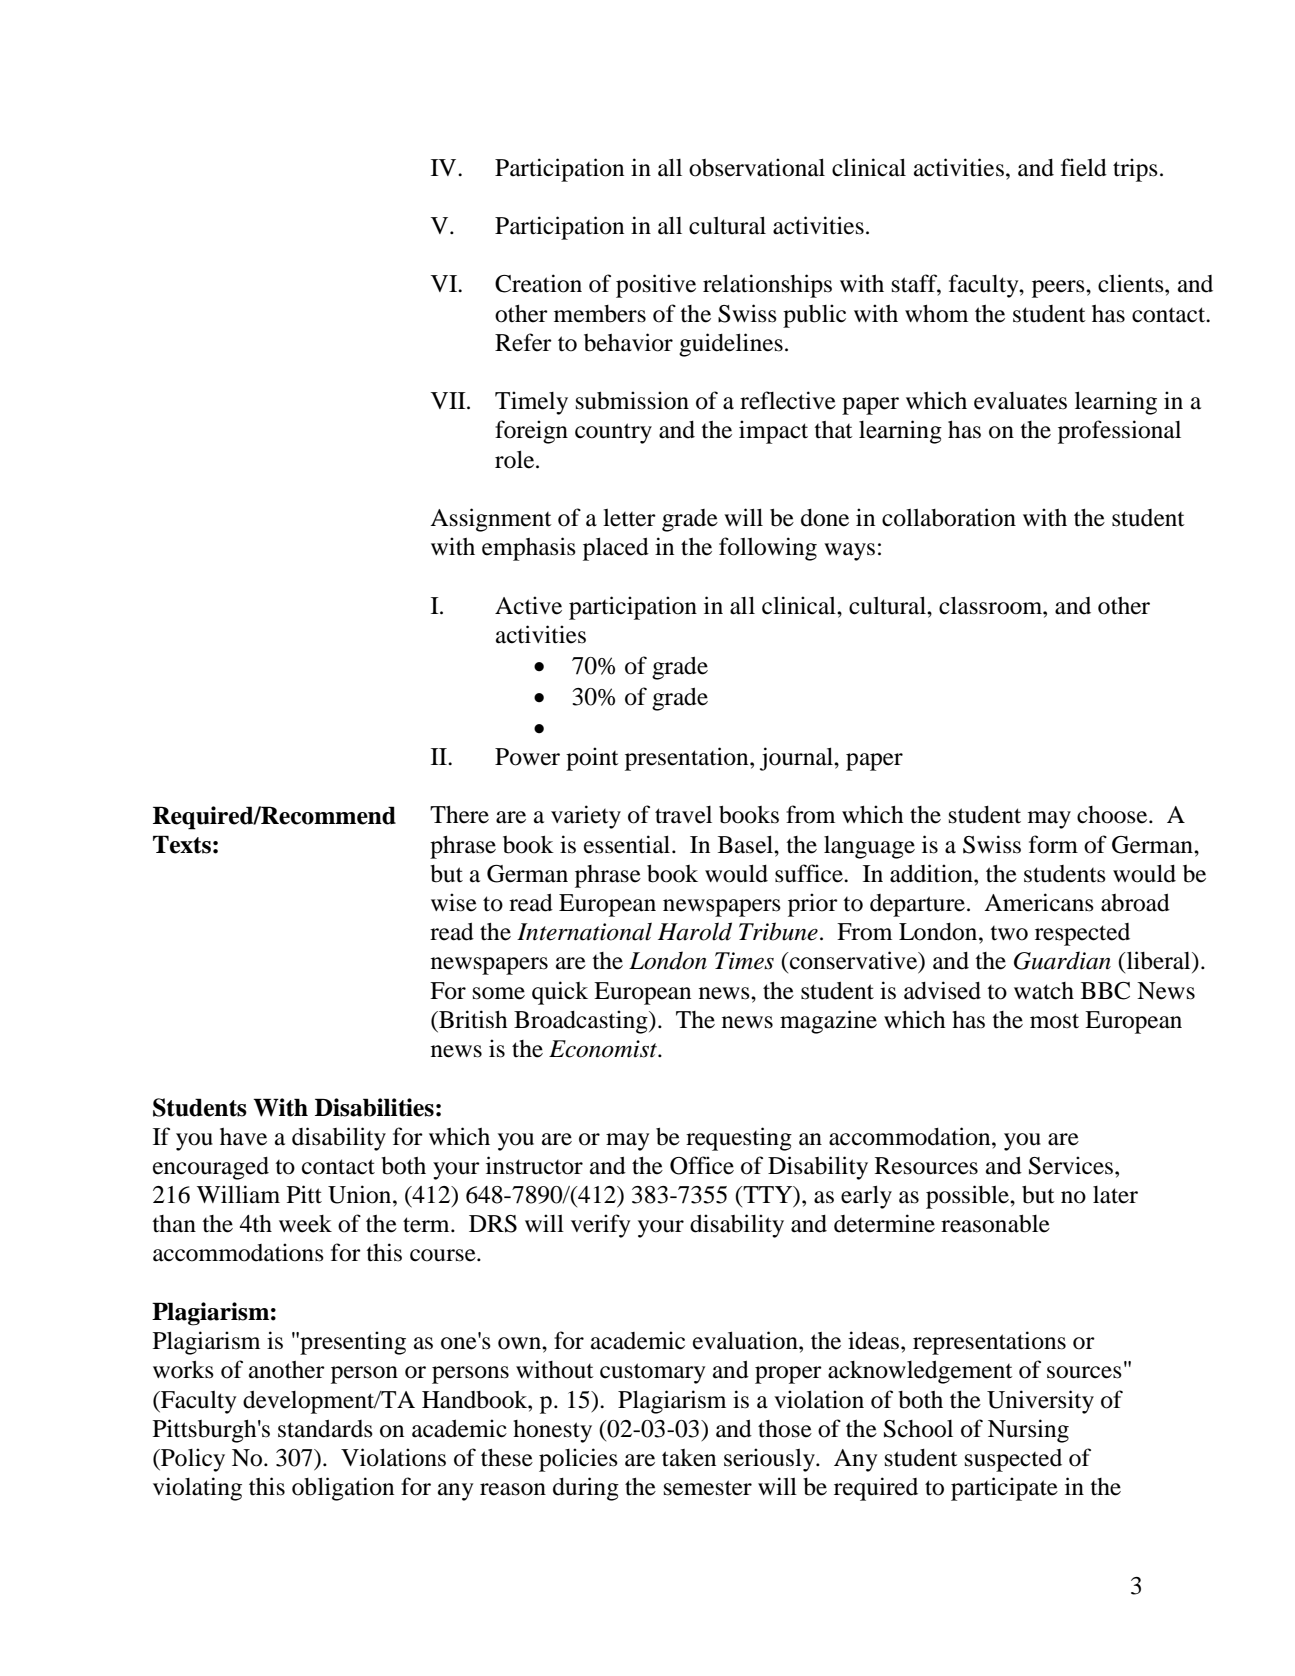 Image resolution: width=1295 pixels, height=1676 pixels. I want to click on field, so click(1084, 167).
